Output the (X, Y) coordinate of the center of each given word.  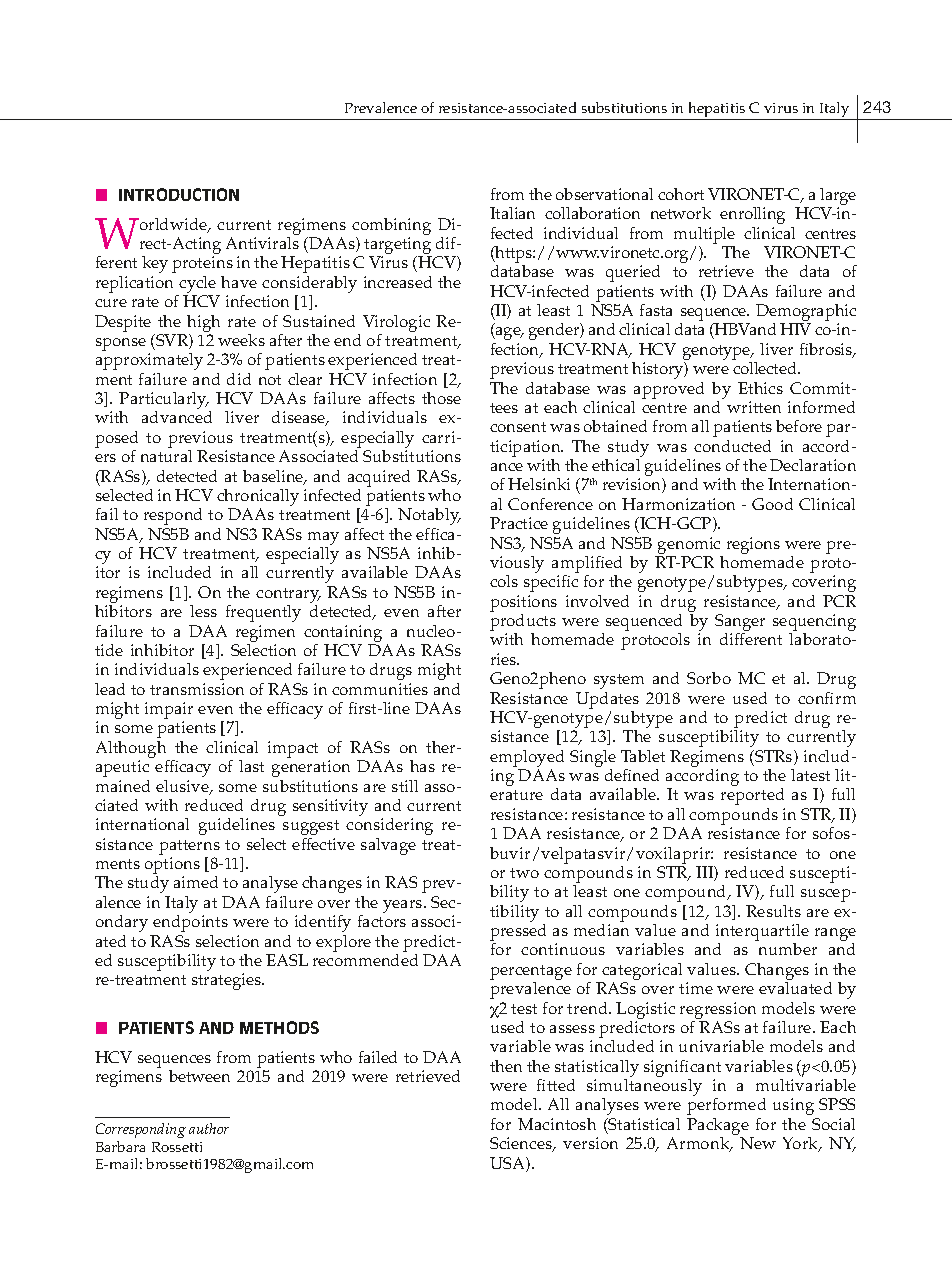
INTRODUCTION (179, 194)
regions (753, 545)
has (422, 766)
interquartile (762, 934)
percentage (531, 972)
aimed (196, 882)
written (754, 407)
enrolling (752, 215)
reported (752, 796)
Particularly (164, 402)
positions (523, 603)
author (209, 1128)
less (203, 611)
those (441, 398)
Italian (512, 213)
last (251, 766)
